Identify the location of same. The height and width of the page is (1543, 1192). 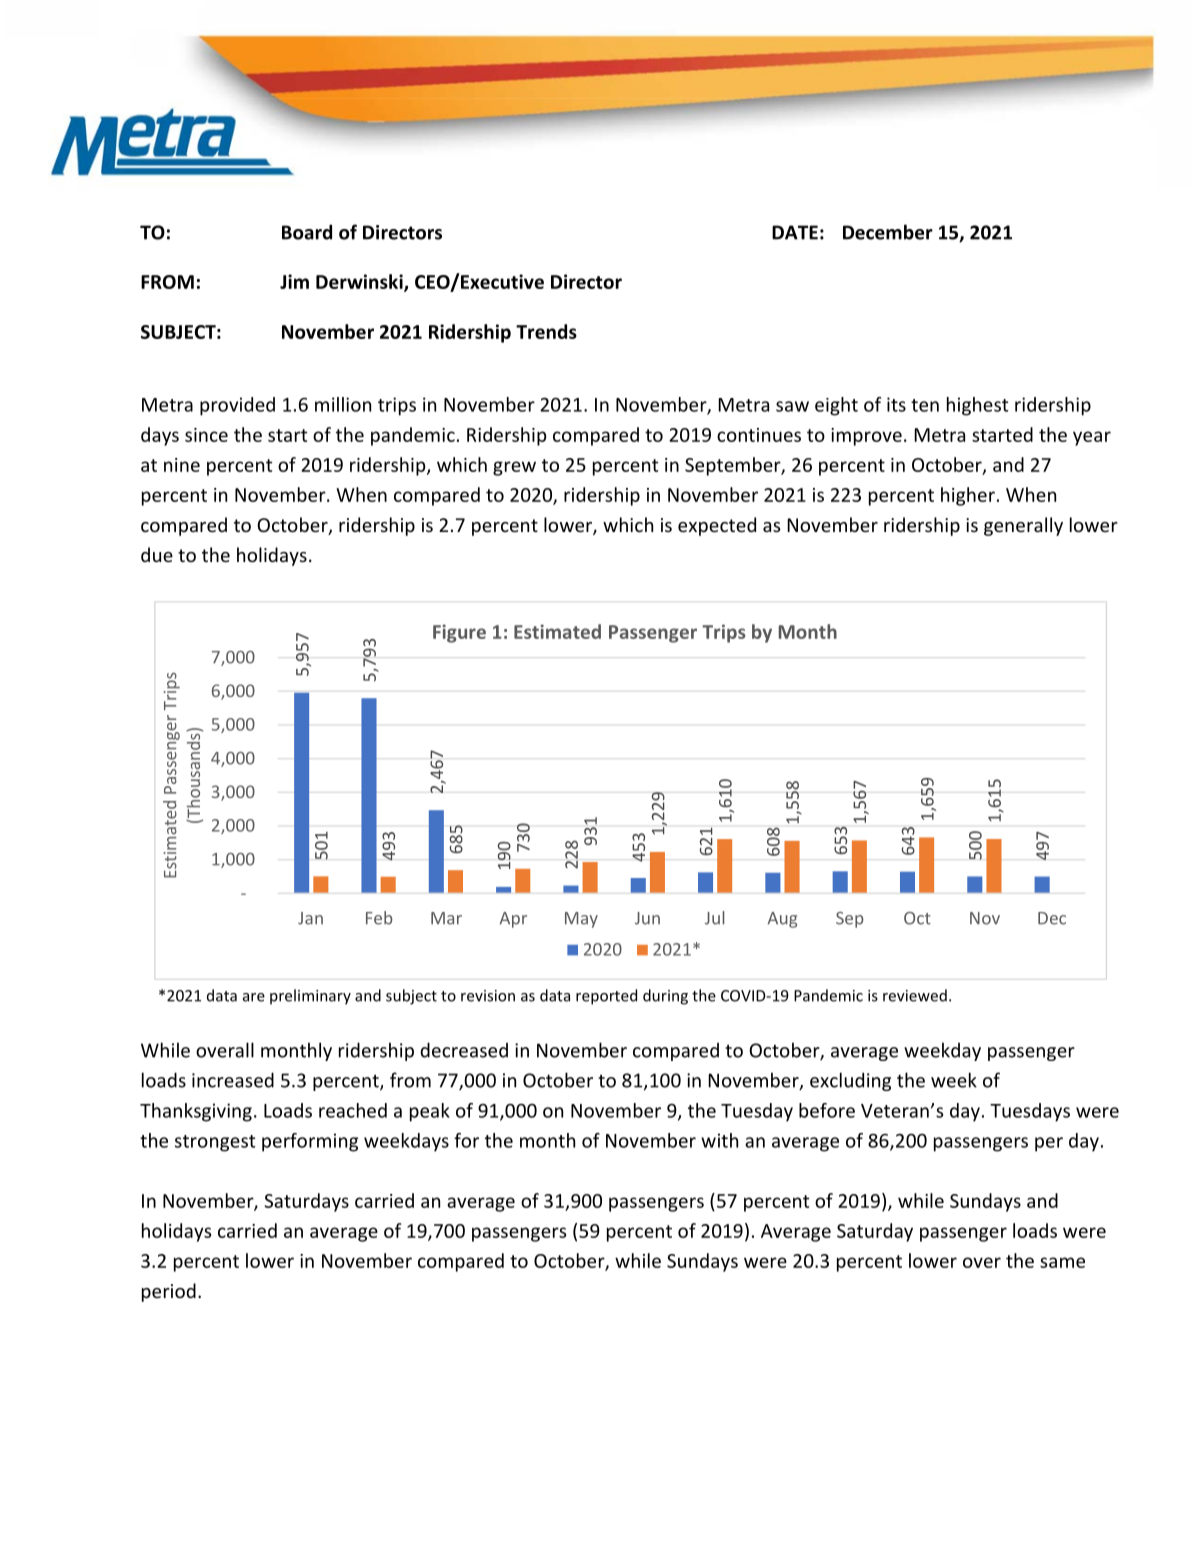
(1062, 1262).
